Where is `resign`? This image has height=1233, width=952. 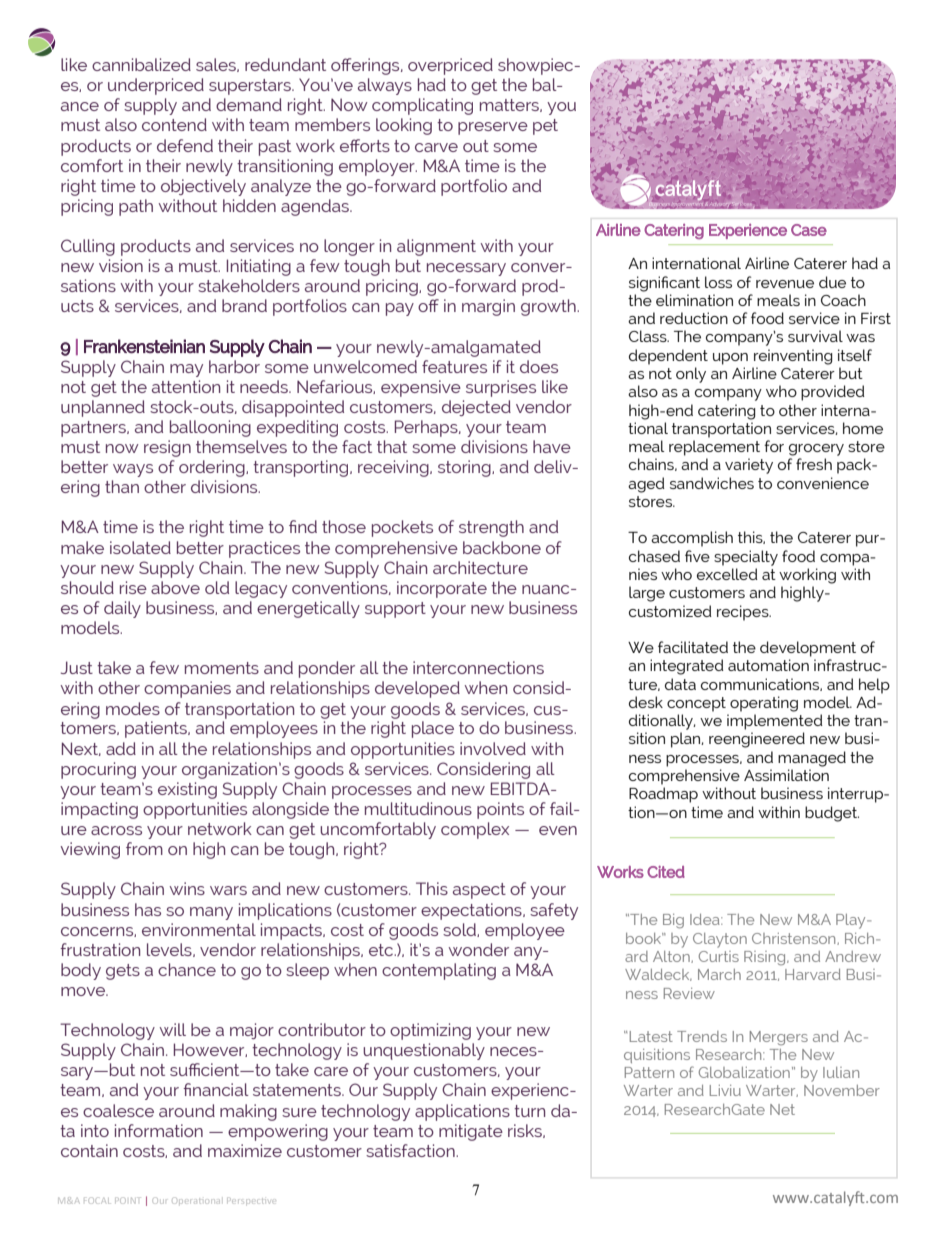
resign is located at coordinates (167, 448).
